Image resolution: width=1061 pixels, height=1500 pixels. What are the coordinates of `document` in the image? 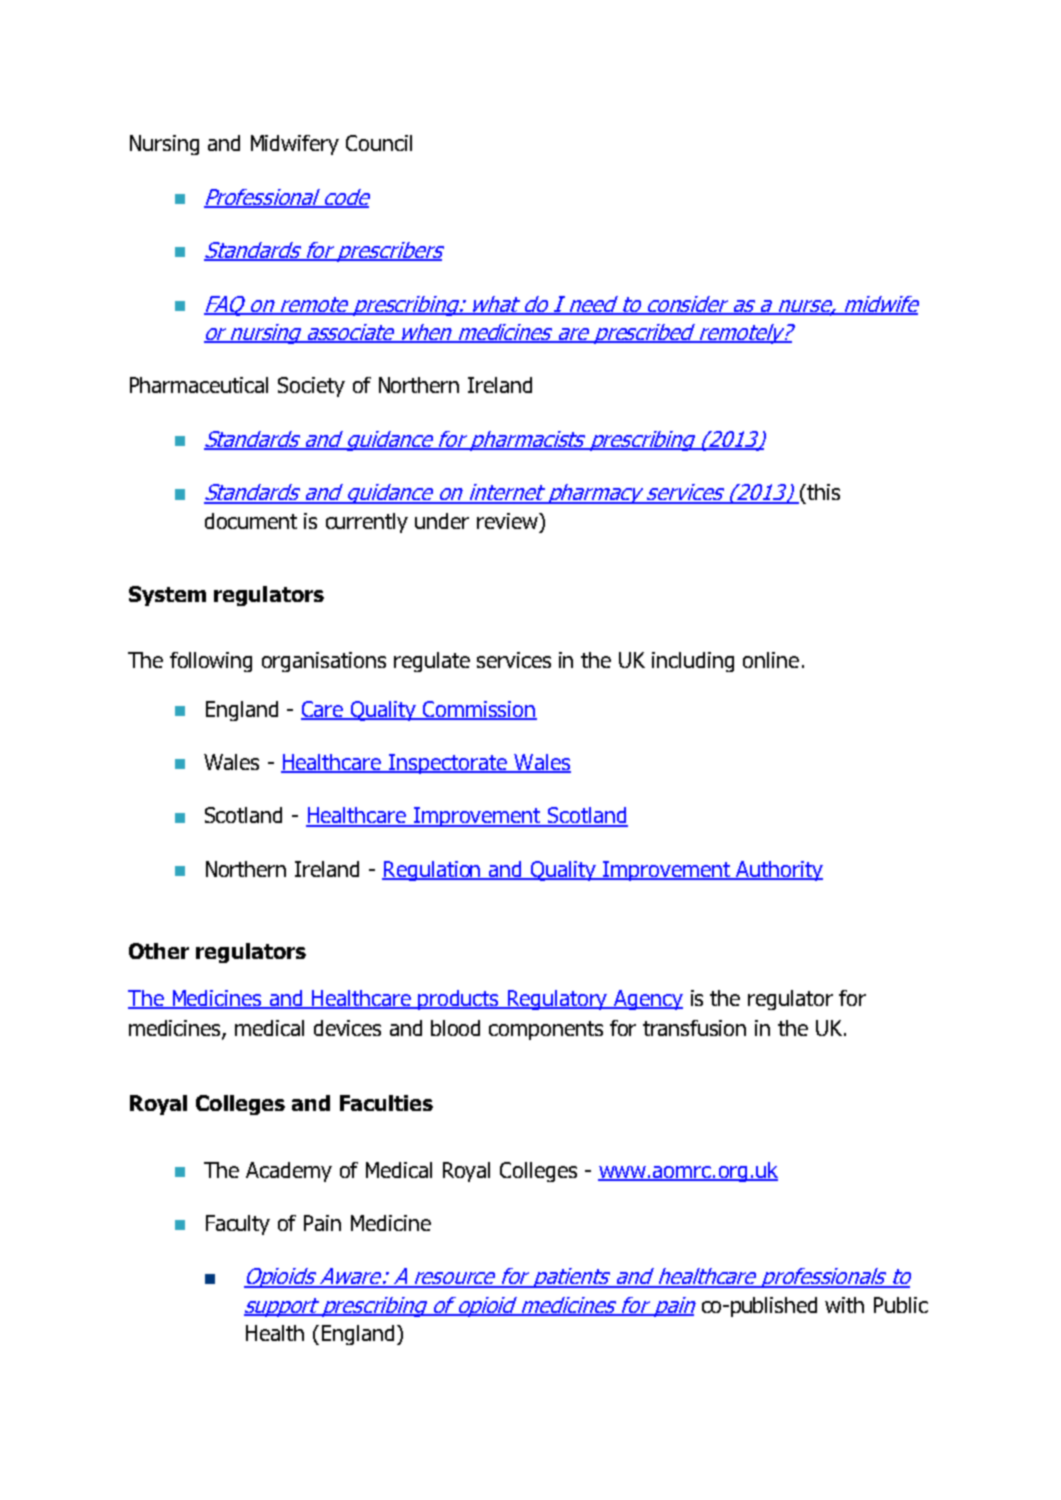 It's located at (251, 521).
